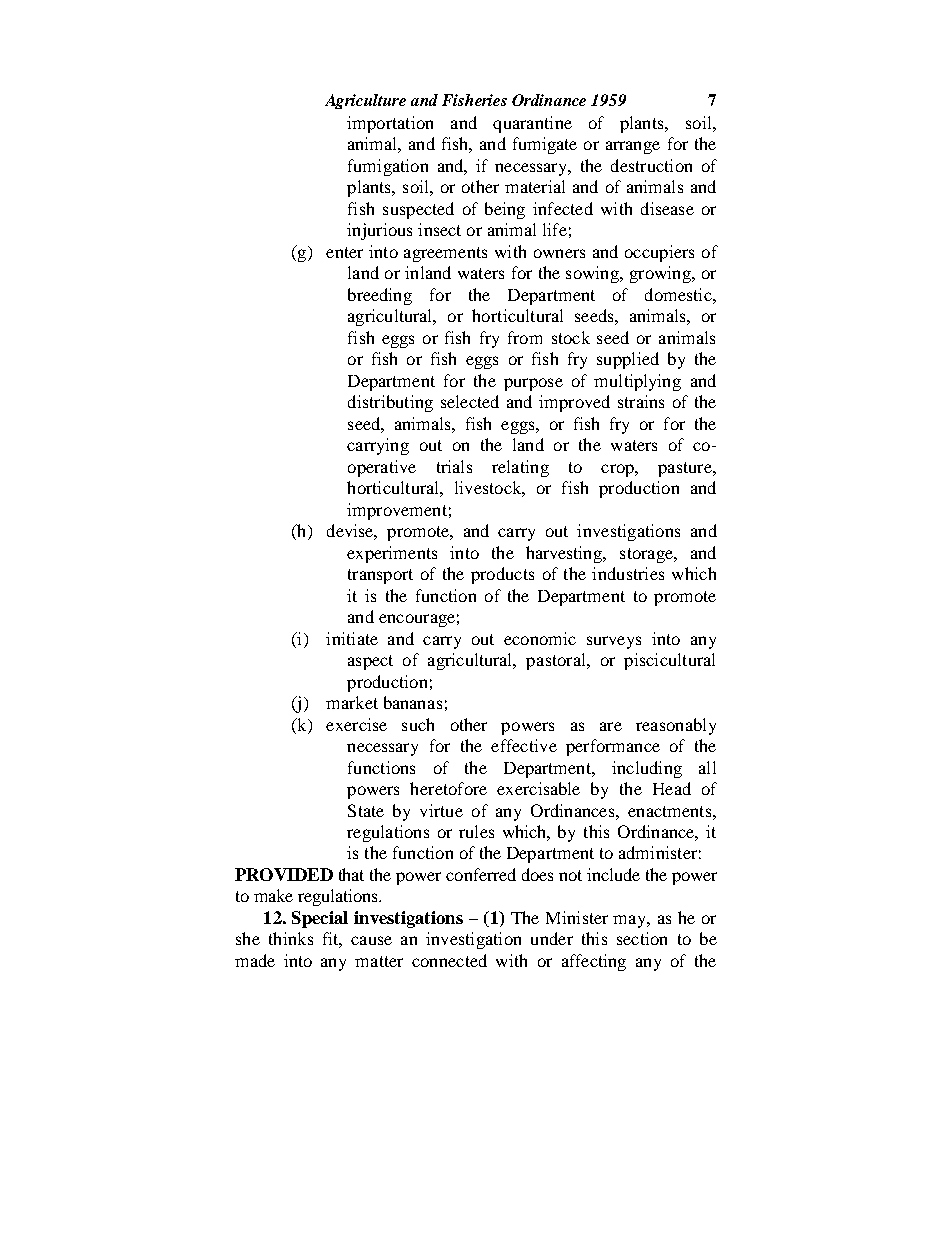 The width and height of the screenshot is (952, 1233). Describe the element at coordinates (470, 401) in the screenshot. I see `selected` at that location.
